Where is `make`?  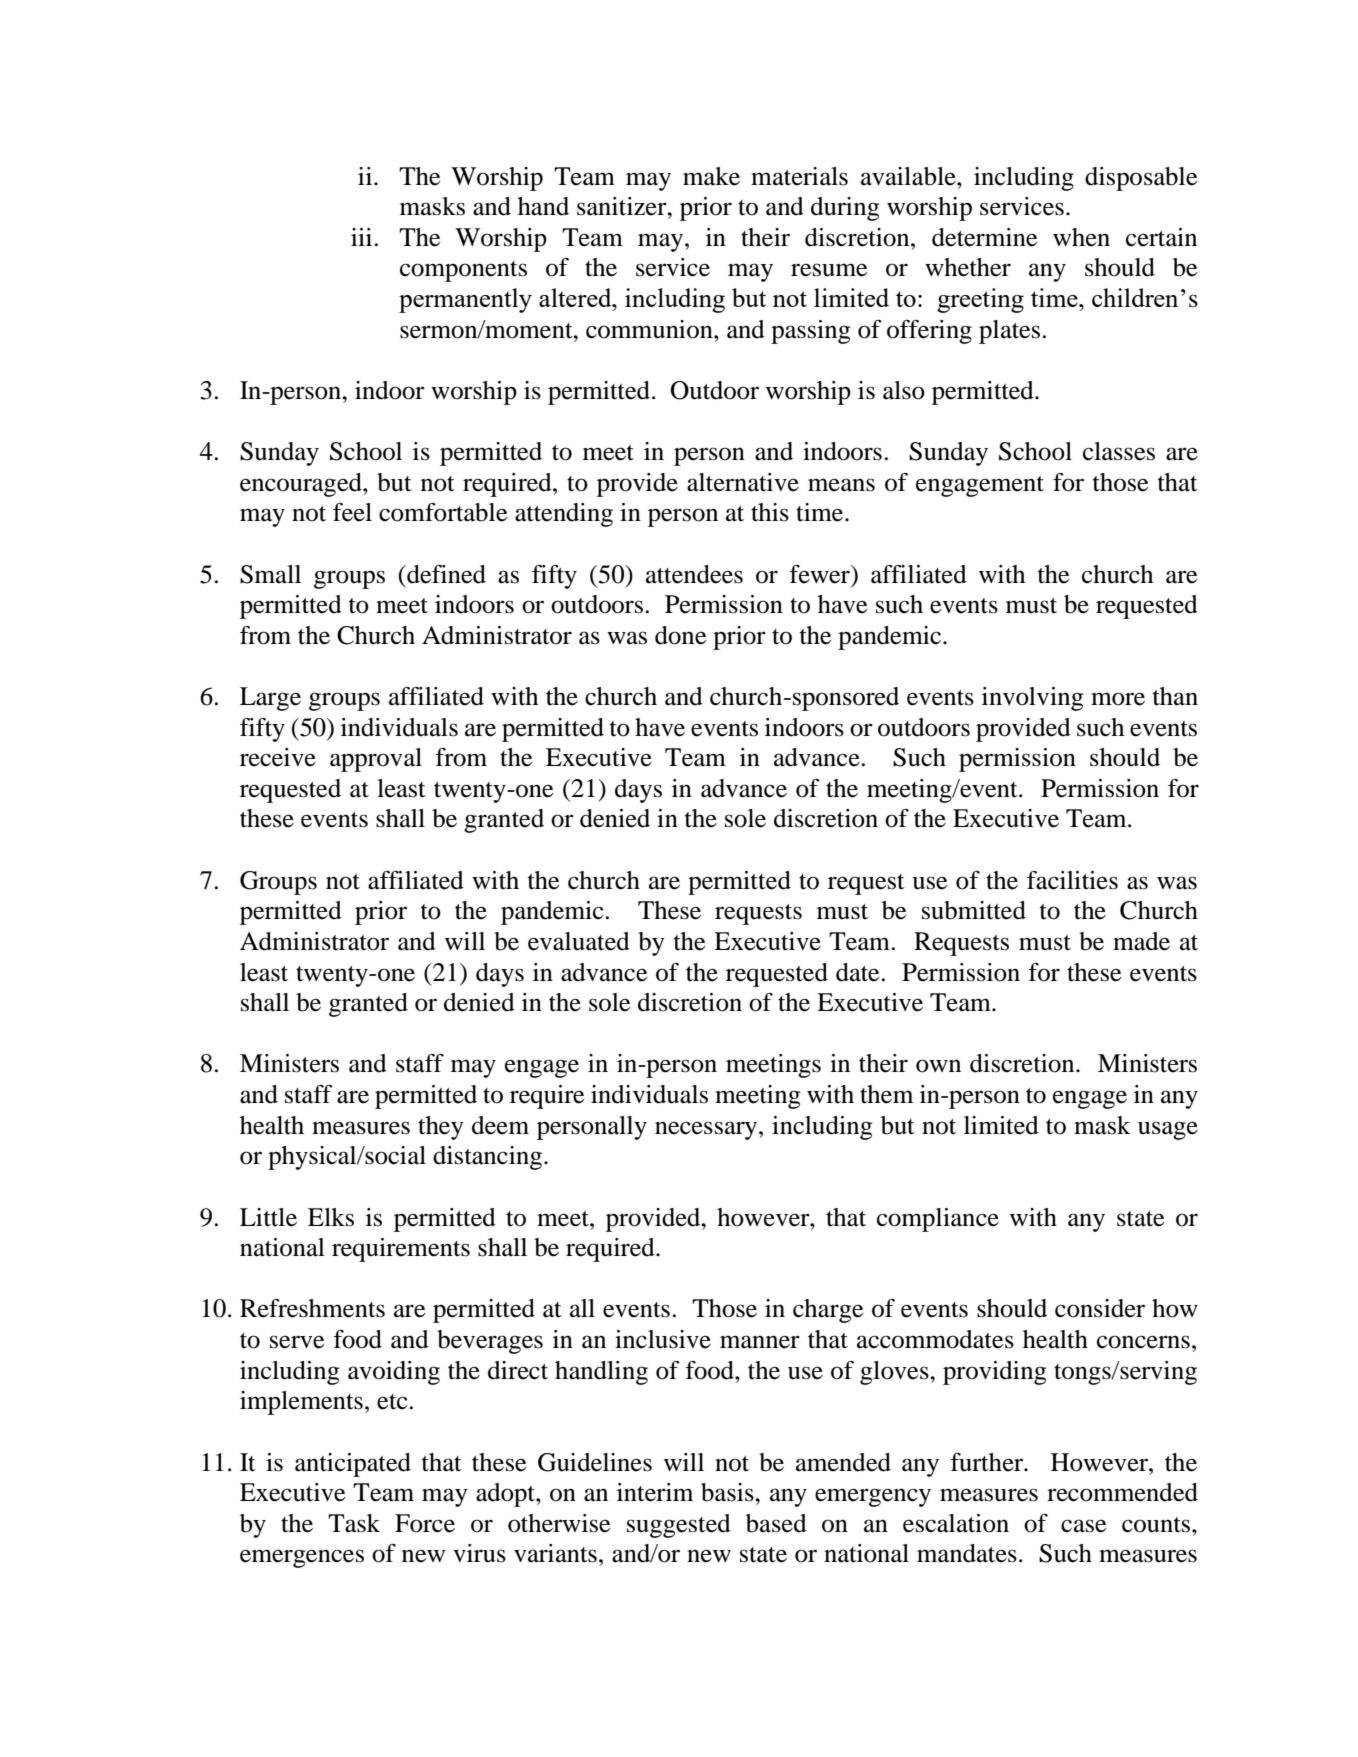 make is located at coordinates (711, 176).
